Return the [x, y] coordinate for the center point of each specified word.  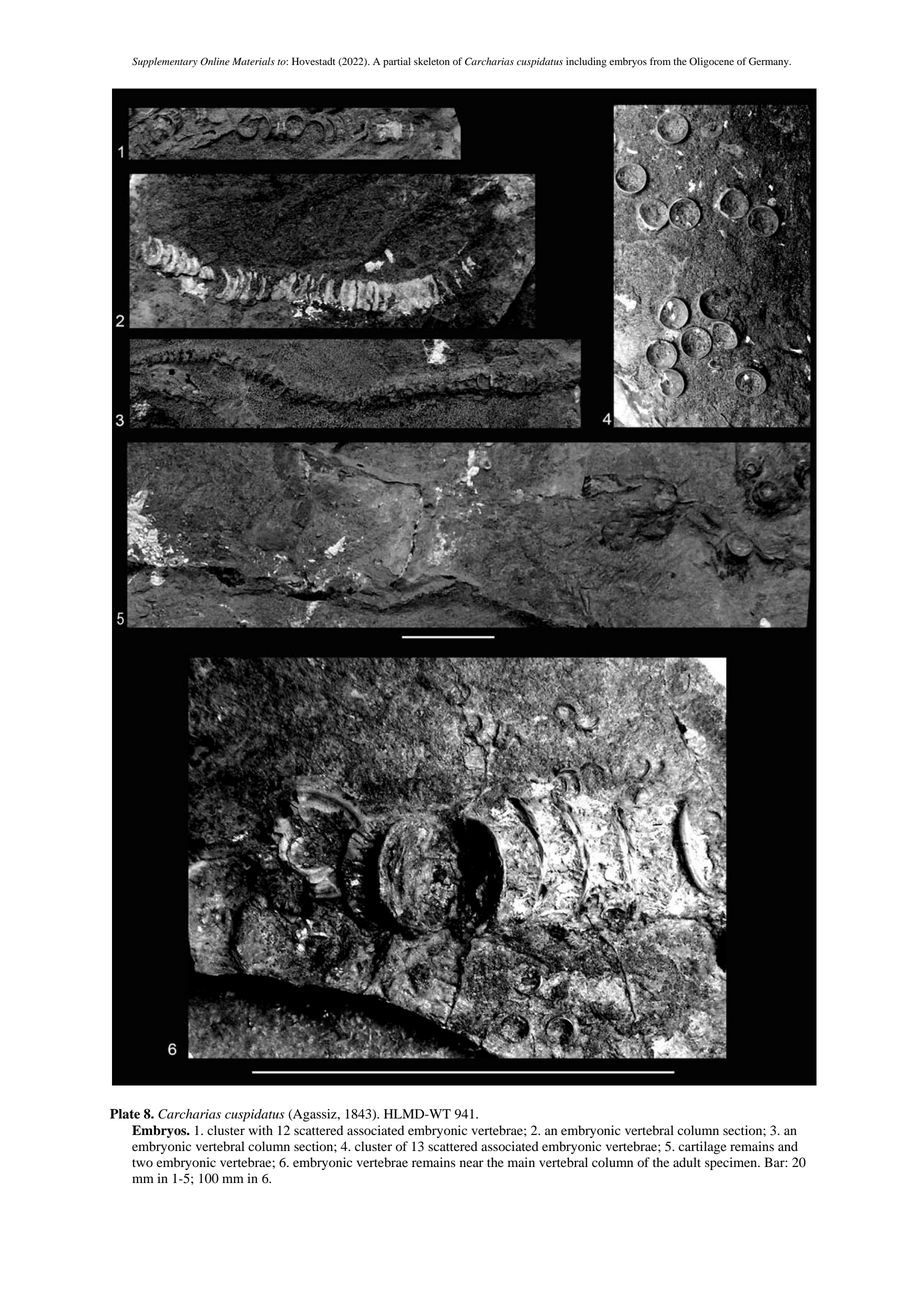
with [261, 1130]
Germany [770, 62]
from [660, 61]
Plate [125, 1114]
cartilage [702, 1147]
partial [397, 62]
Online [215, 61]
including [586, 62]
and [788, 1146]
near [472, 1163]
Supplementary [165, 62]
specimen [732, 1163]
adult [687, 1162]
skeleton [432, 61]
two [142, 1163]
